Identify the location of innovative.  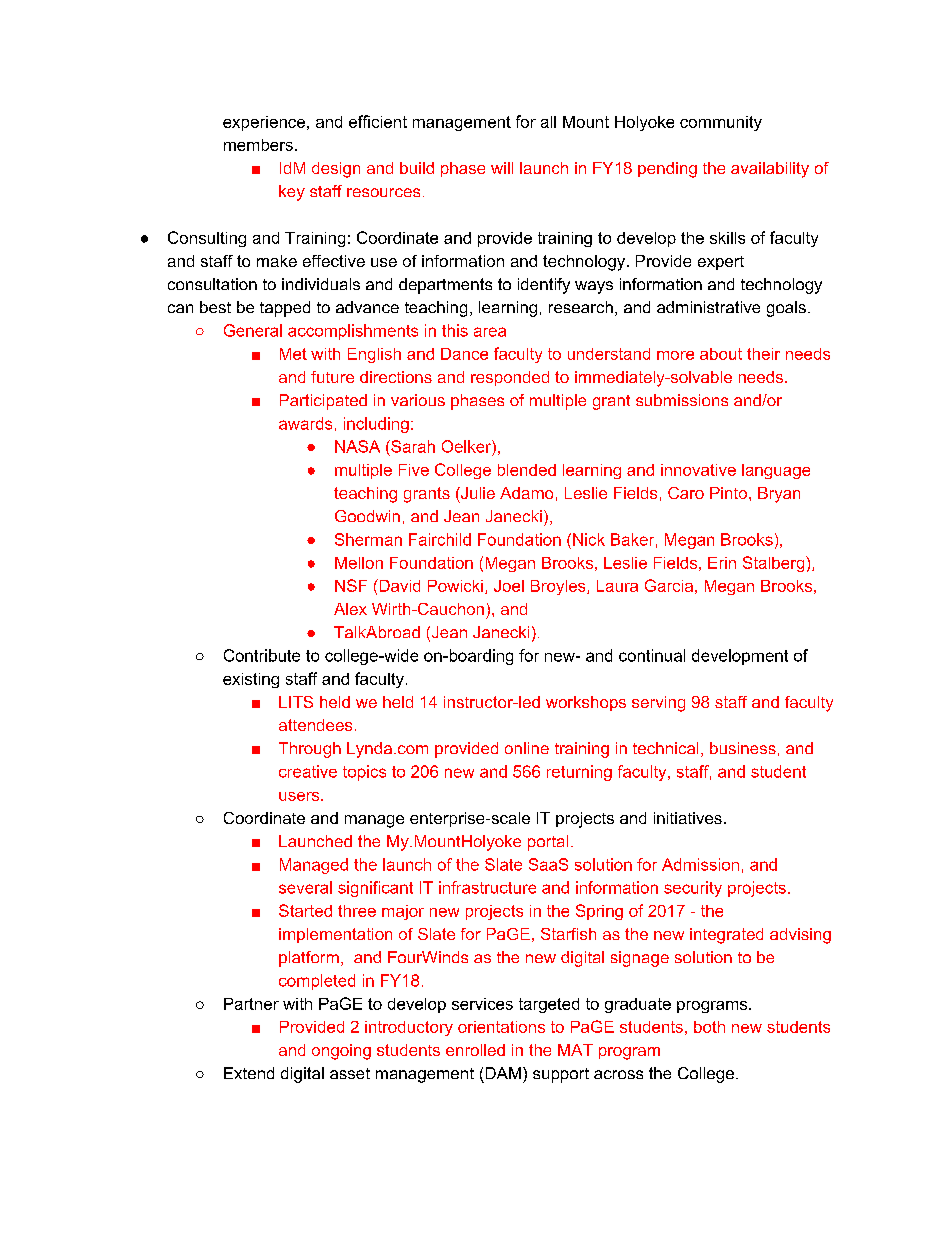
(698, 470).
